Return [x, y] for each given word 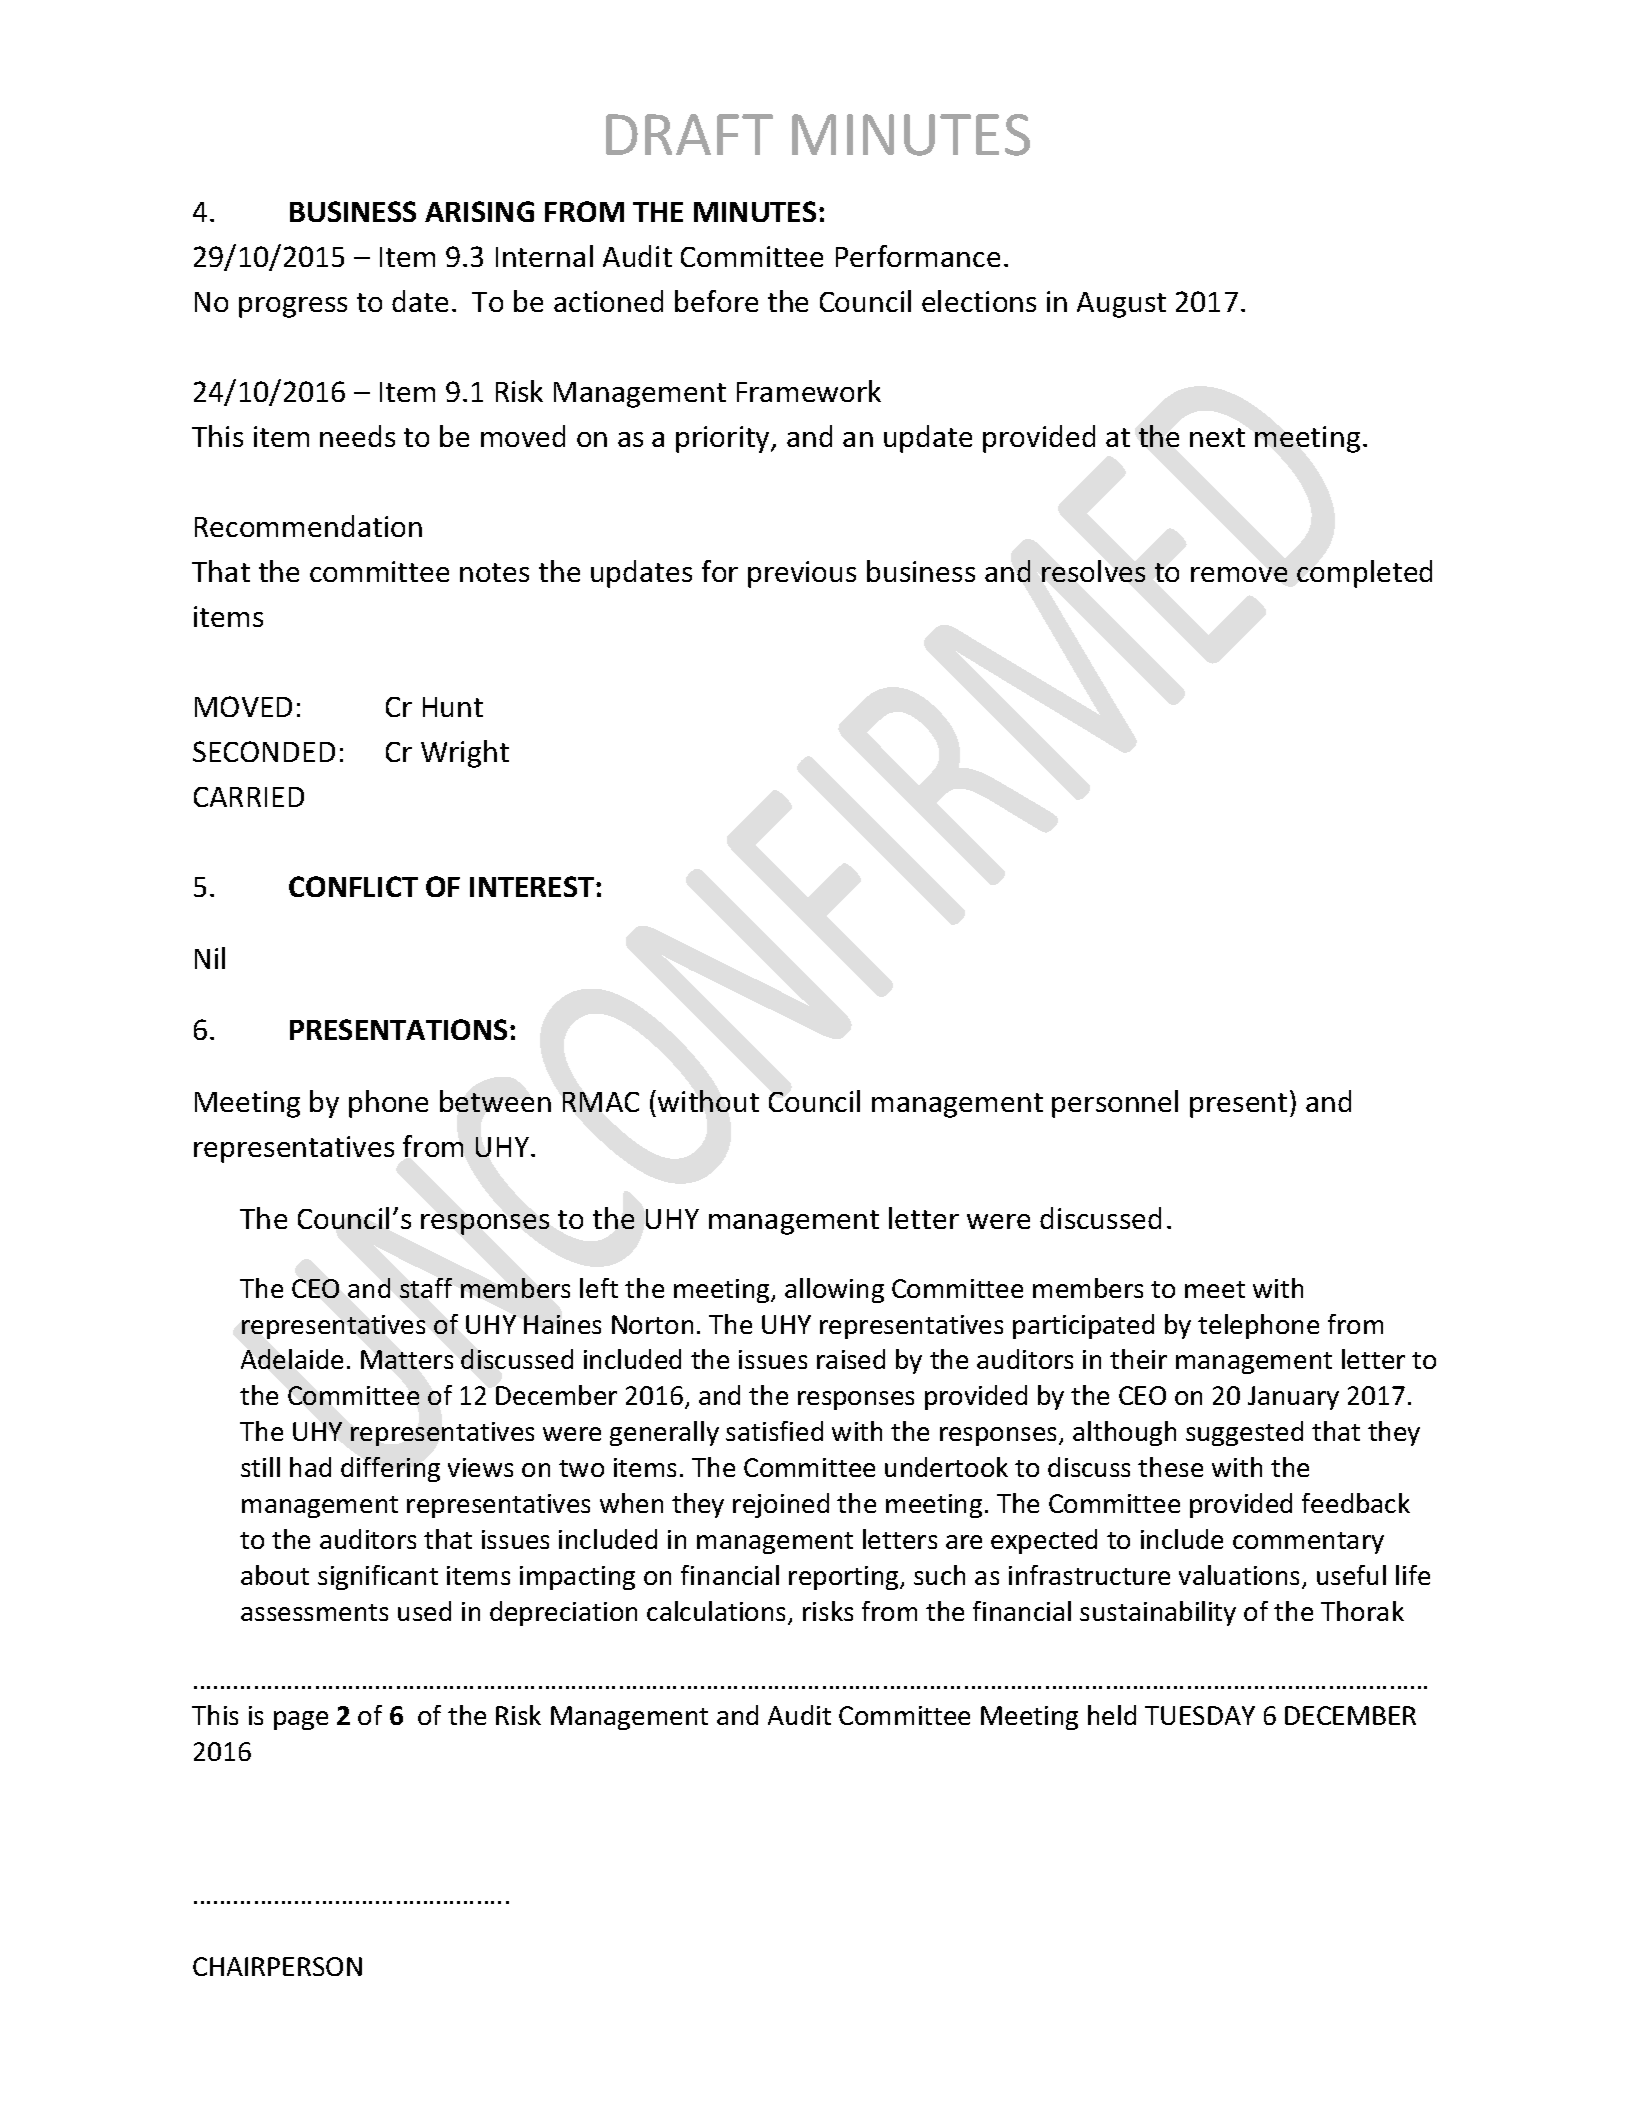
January [1293, 1398]
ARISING [479, 211]
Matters [407, 1359]
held [1112, 1715]
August [1121, 305]
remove [1239, 574]
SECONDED [264, 751]
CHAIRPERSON [277, 1966]
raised [851, 1359]
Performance [918, 256]
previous [802, 574]
